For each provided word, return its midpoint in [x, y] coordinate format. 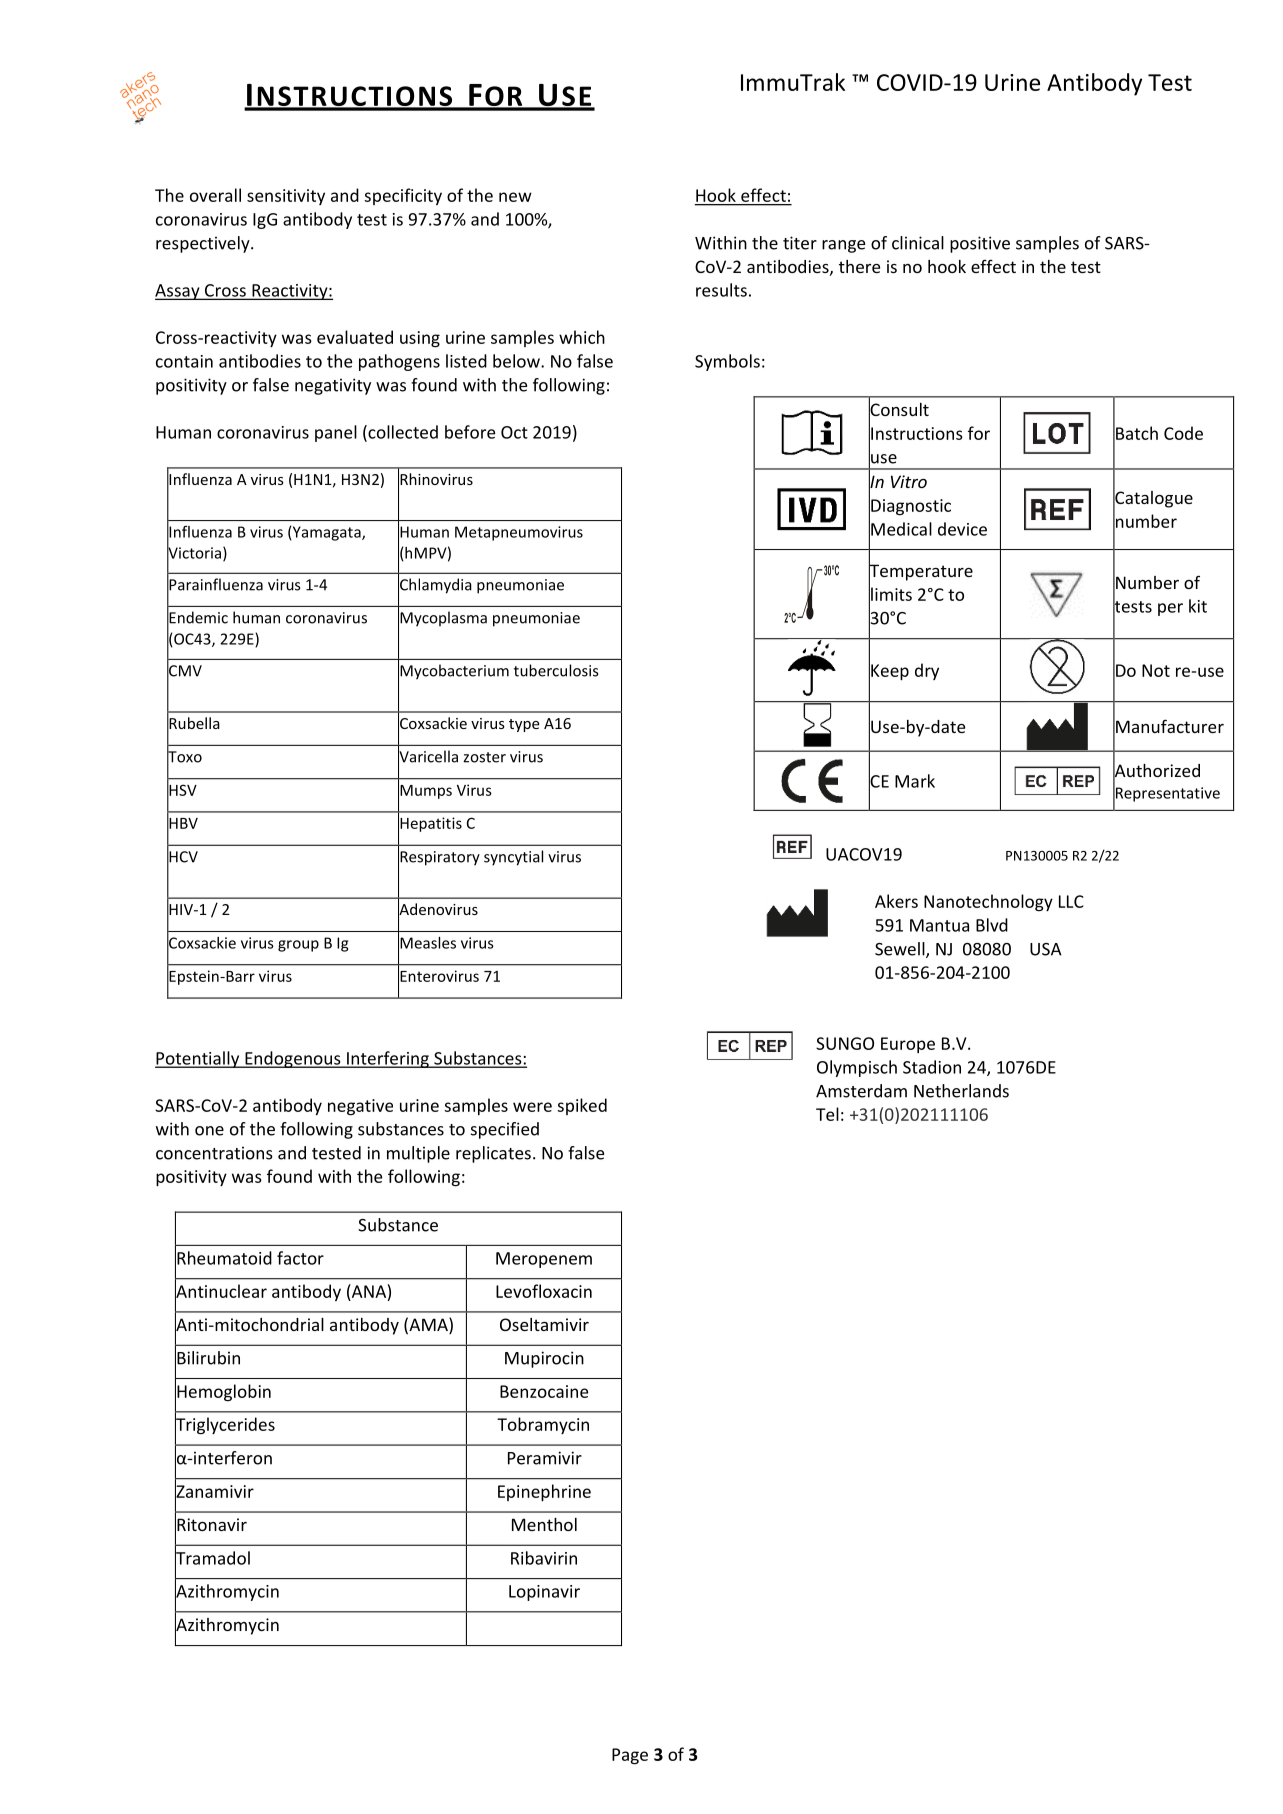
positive [980, 244]
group [298, 946]
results [721, 290]
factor [300, 1258]
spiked [582, 1106]
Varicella [428, 756]
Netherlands [961, 1091]
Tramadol [212, 1558]
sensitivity [286, 197]
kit [1198, 606]
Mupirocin [544, 1359]
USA [1046, 949]
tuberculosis [556, 670]
